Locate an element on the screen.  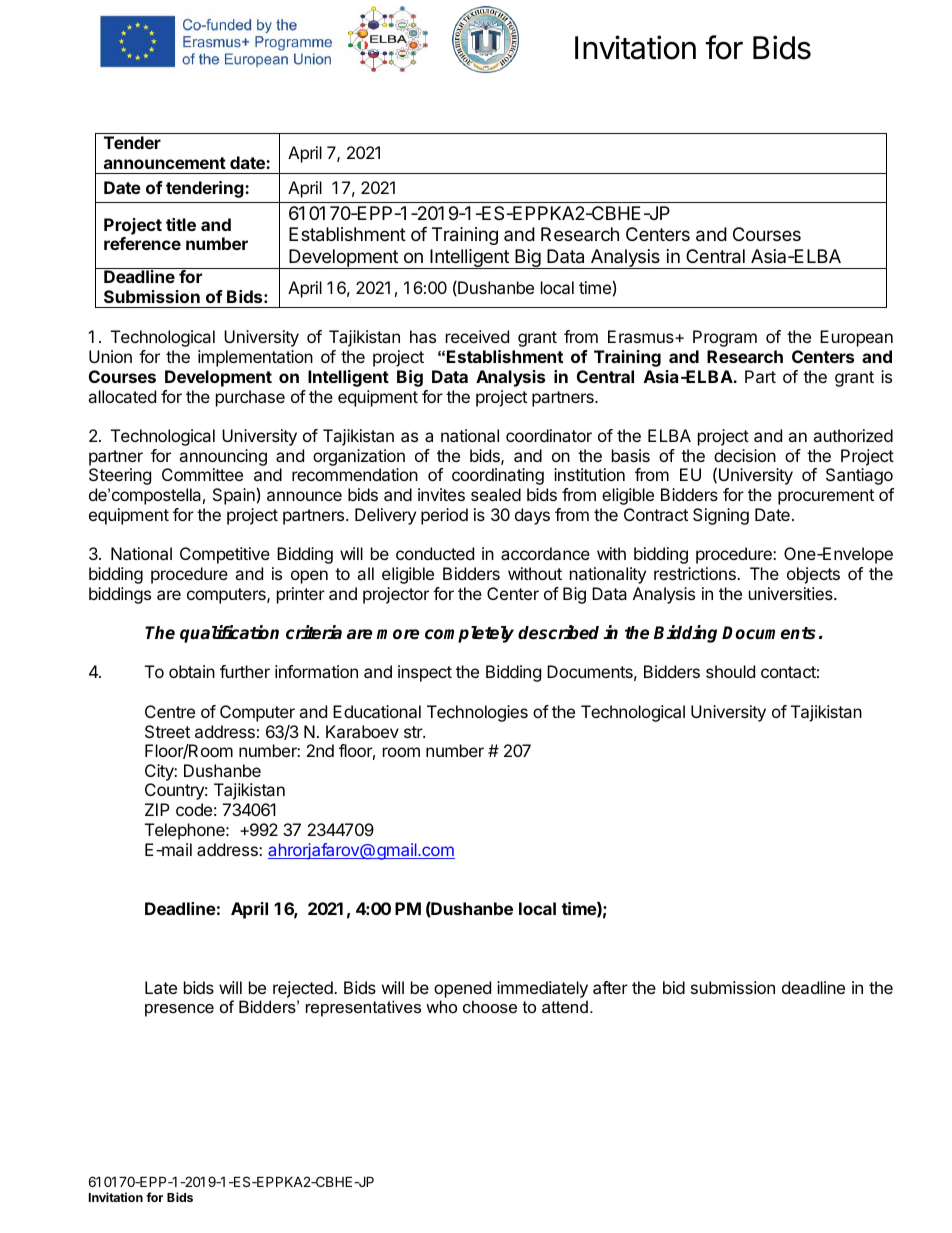
received is located at coordinates (477, 336).
